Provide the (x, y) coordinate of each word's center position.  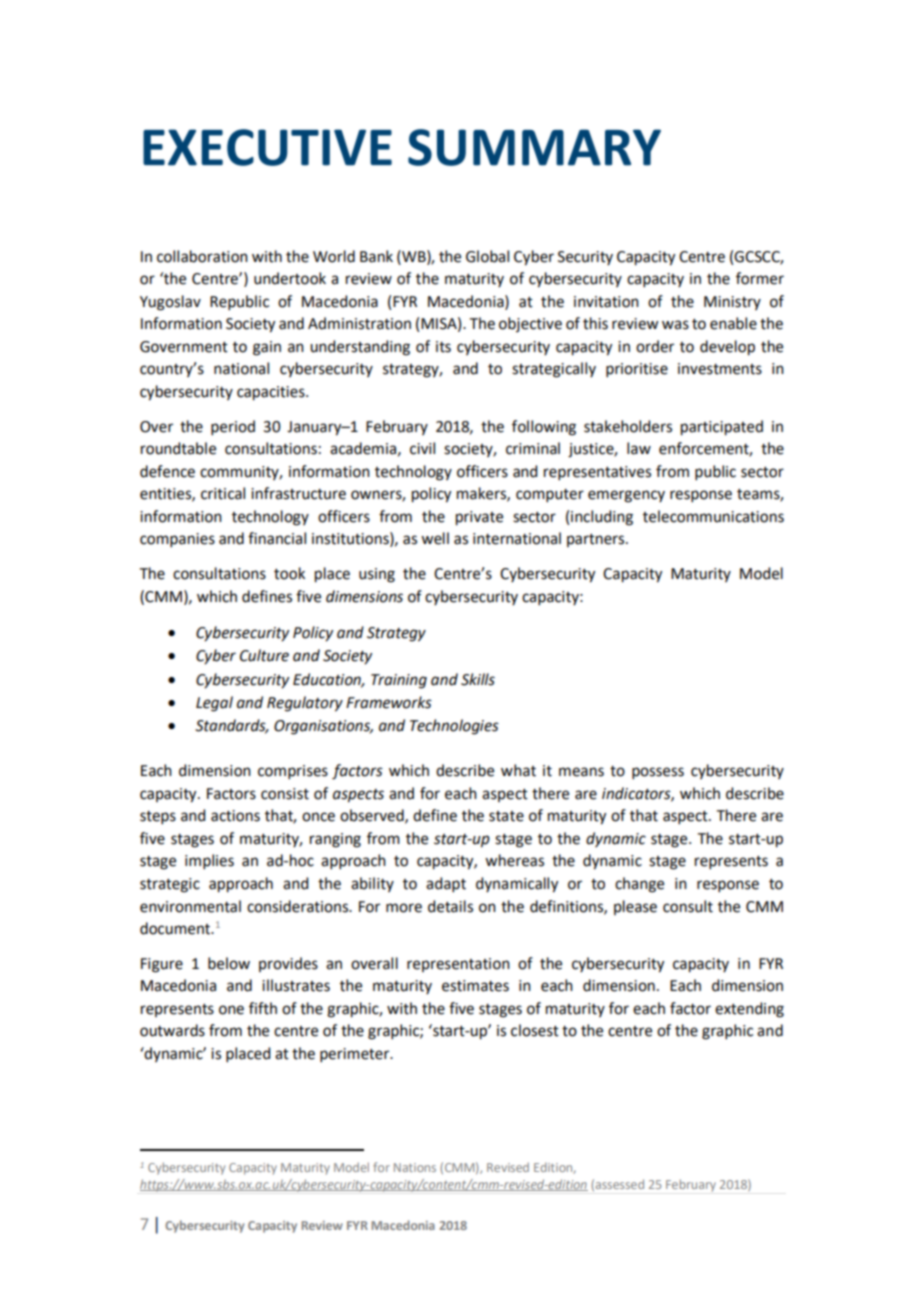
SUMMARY (534, 147)
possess (658, 773)
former (760, 278)
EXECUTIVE (267, 147)
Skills (478, 679)
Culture (264, 655)
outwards (172, 1030)
